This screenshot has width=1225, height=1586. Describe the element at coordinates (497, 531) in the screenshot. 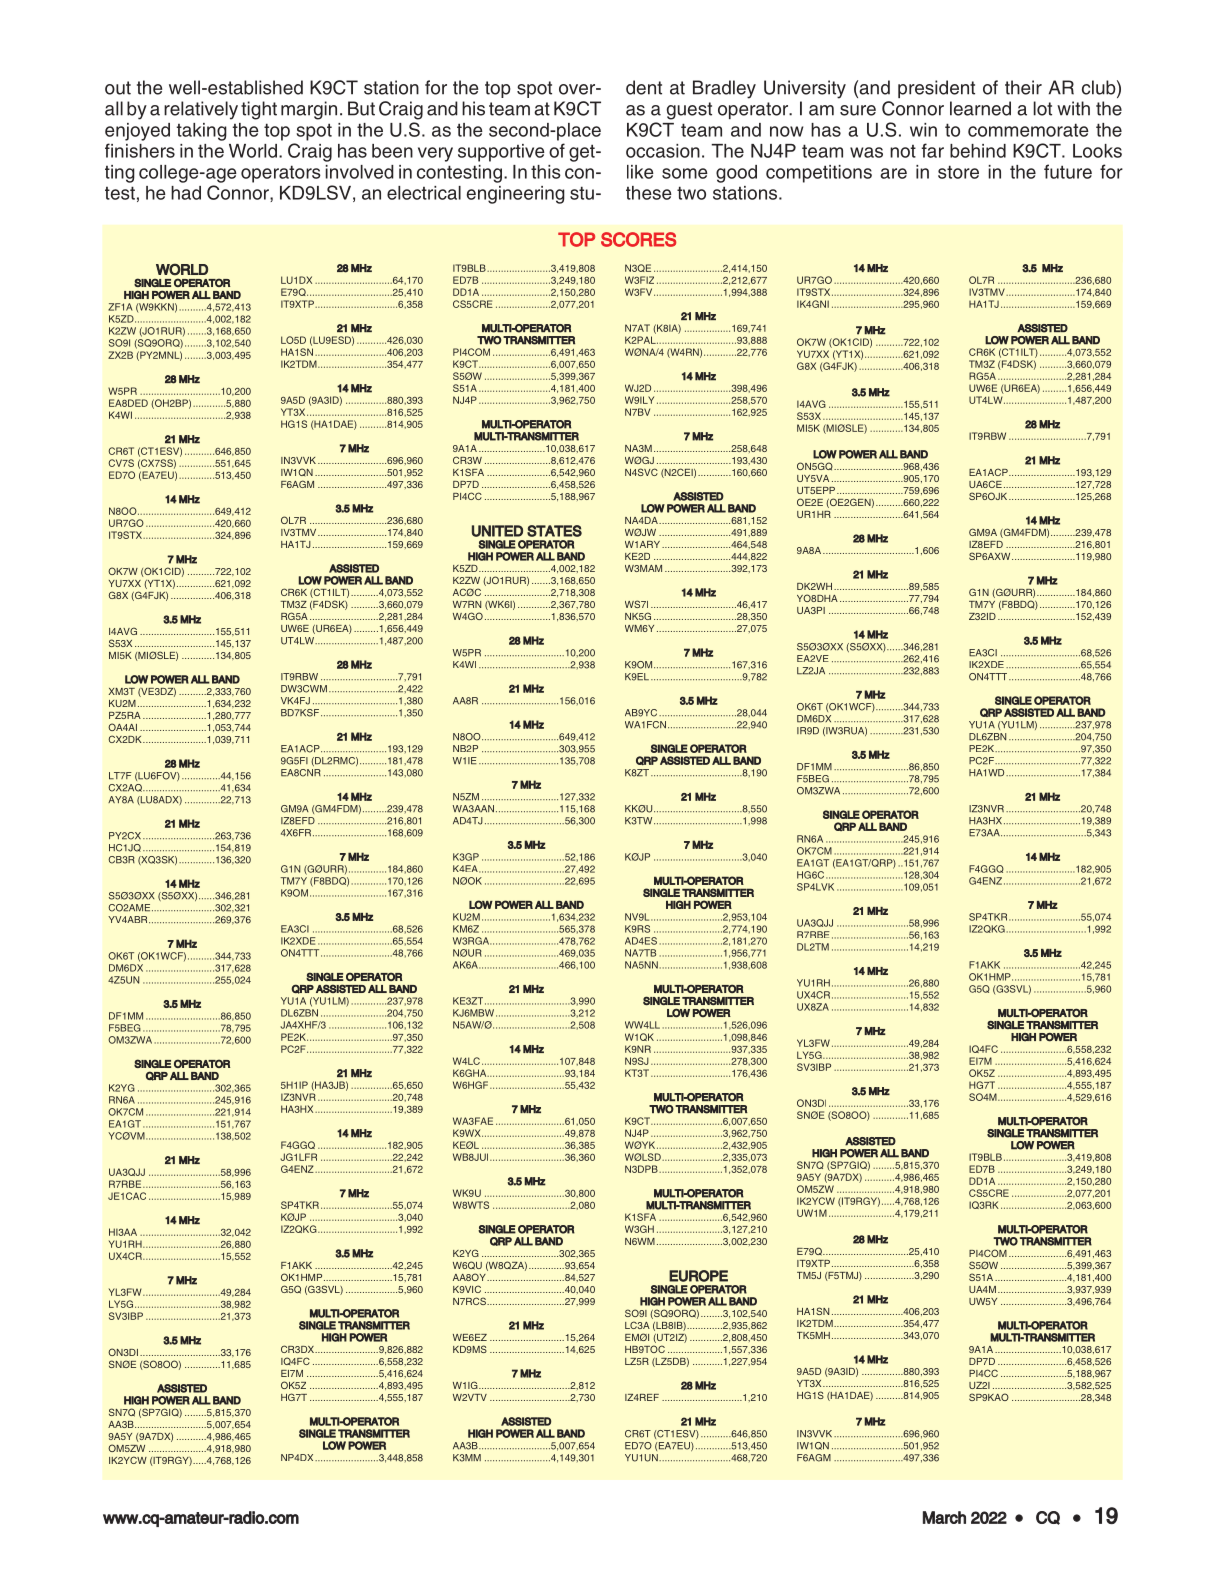

I see `UNITED` at that location.
